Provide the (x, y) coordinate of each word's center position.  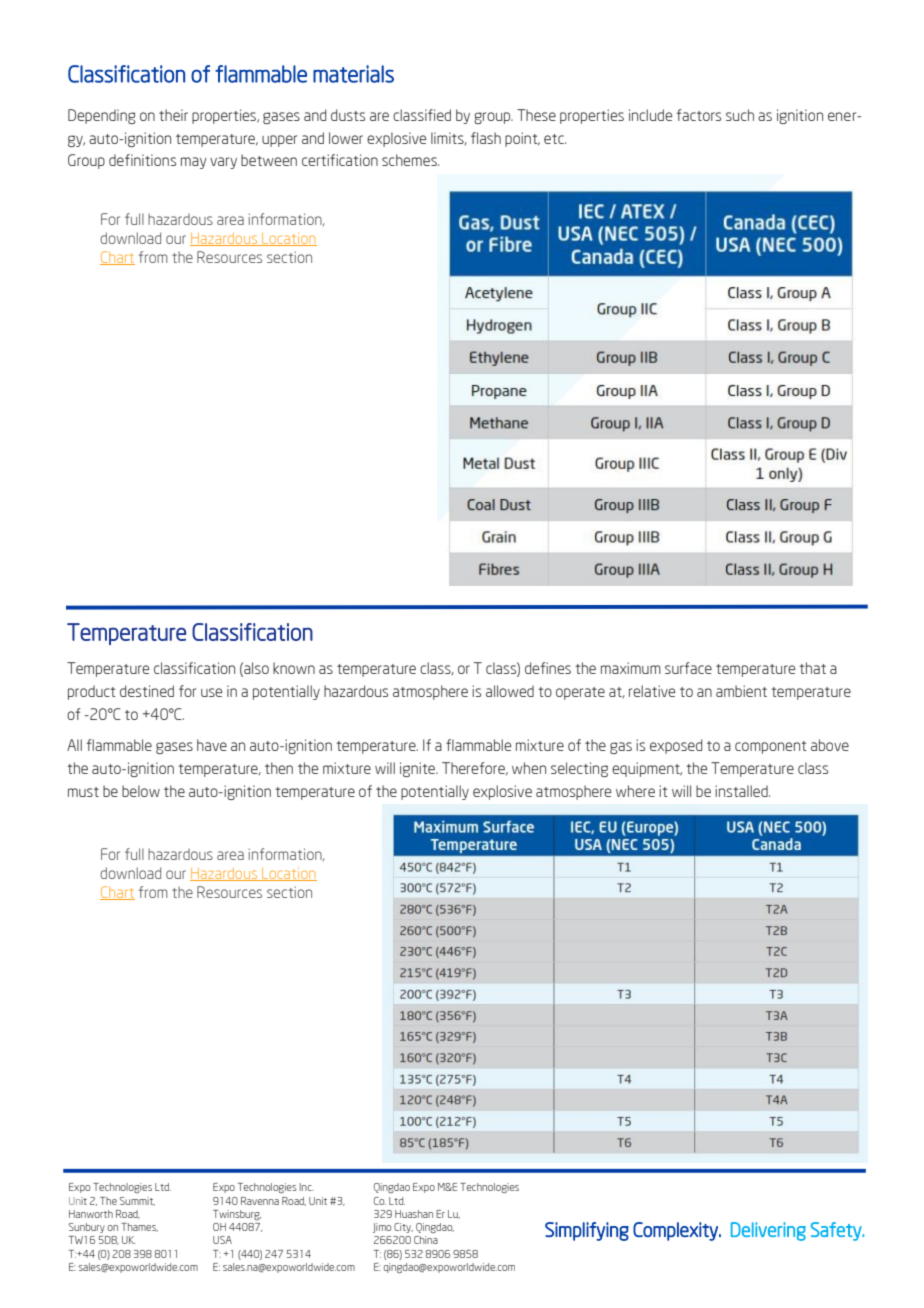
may (194, 163)
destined (147, 691)
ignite (418, 769)
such (740, 115)
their (173, 115)
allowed (510, 691)
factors (698, 115)
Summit (137, 1201)
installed (742, 791)
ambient (741, 691)
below (141, 791)
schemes (410, 160)
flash (486, 138)
